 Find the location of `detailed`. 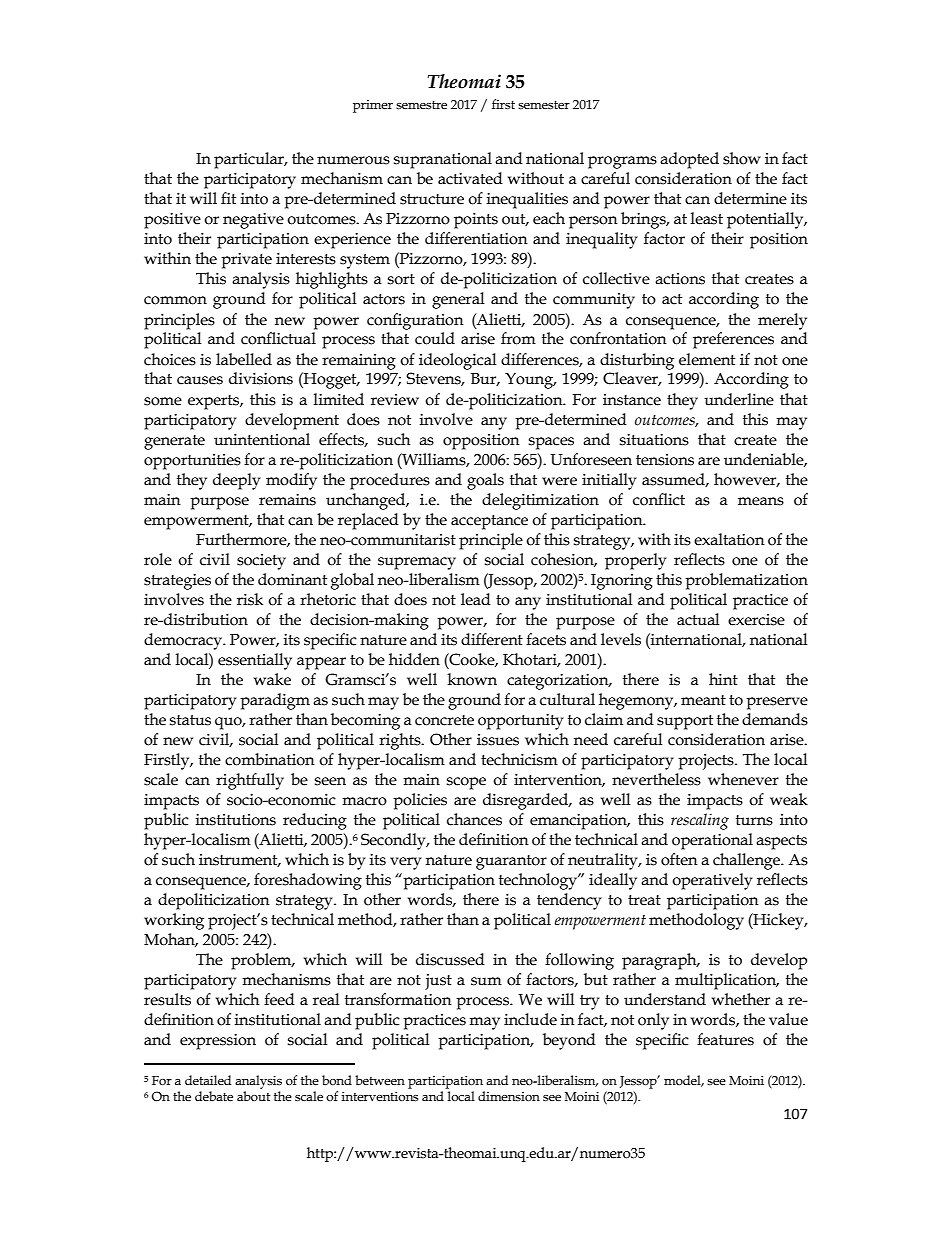

detailed is located at coordinates (208, 1080).
